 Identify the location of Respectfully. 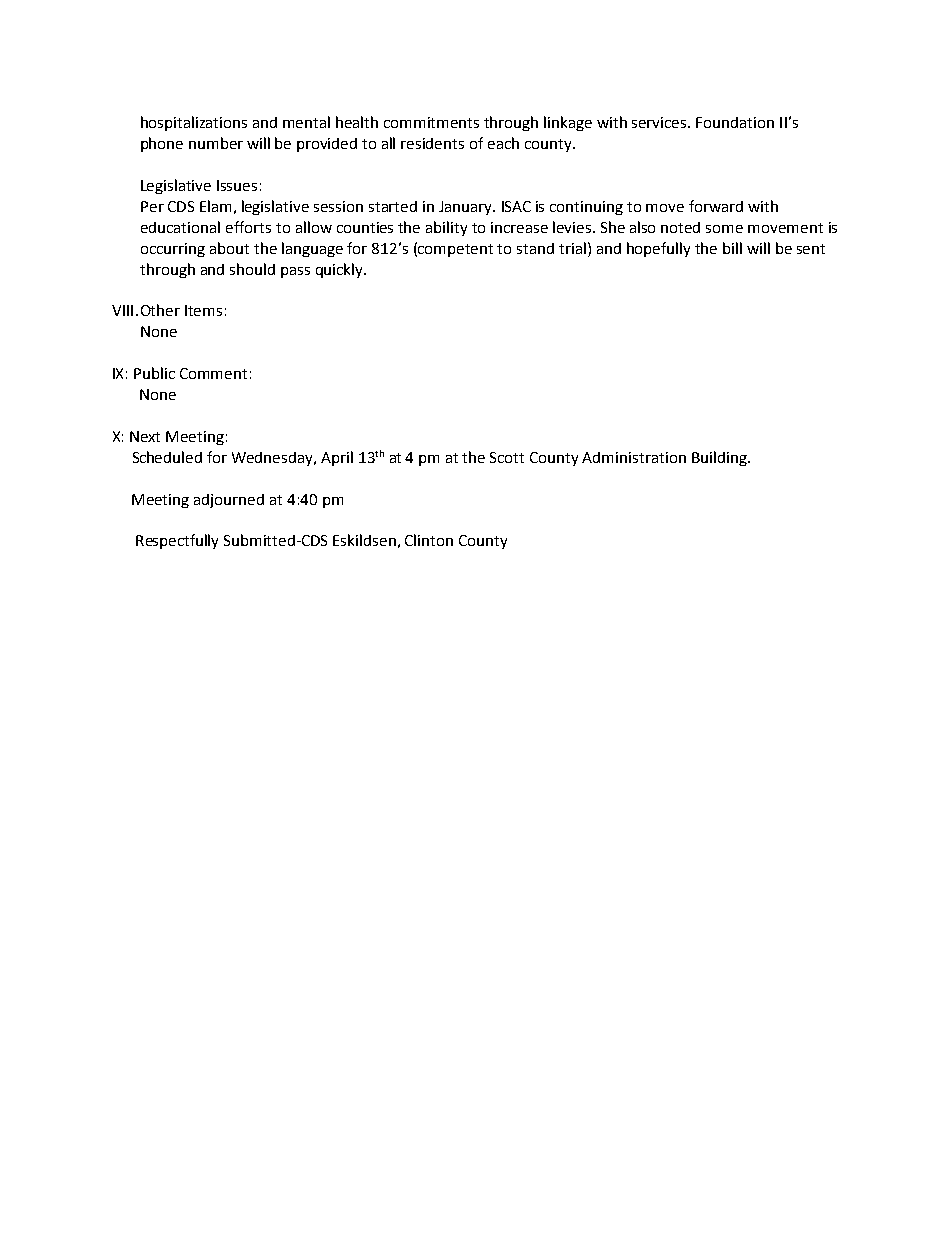
(177, 541).
